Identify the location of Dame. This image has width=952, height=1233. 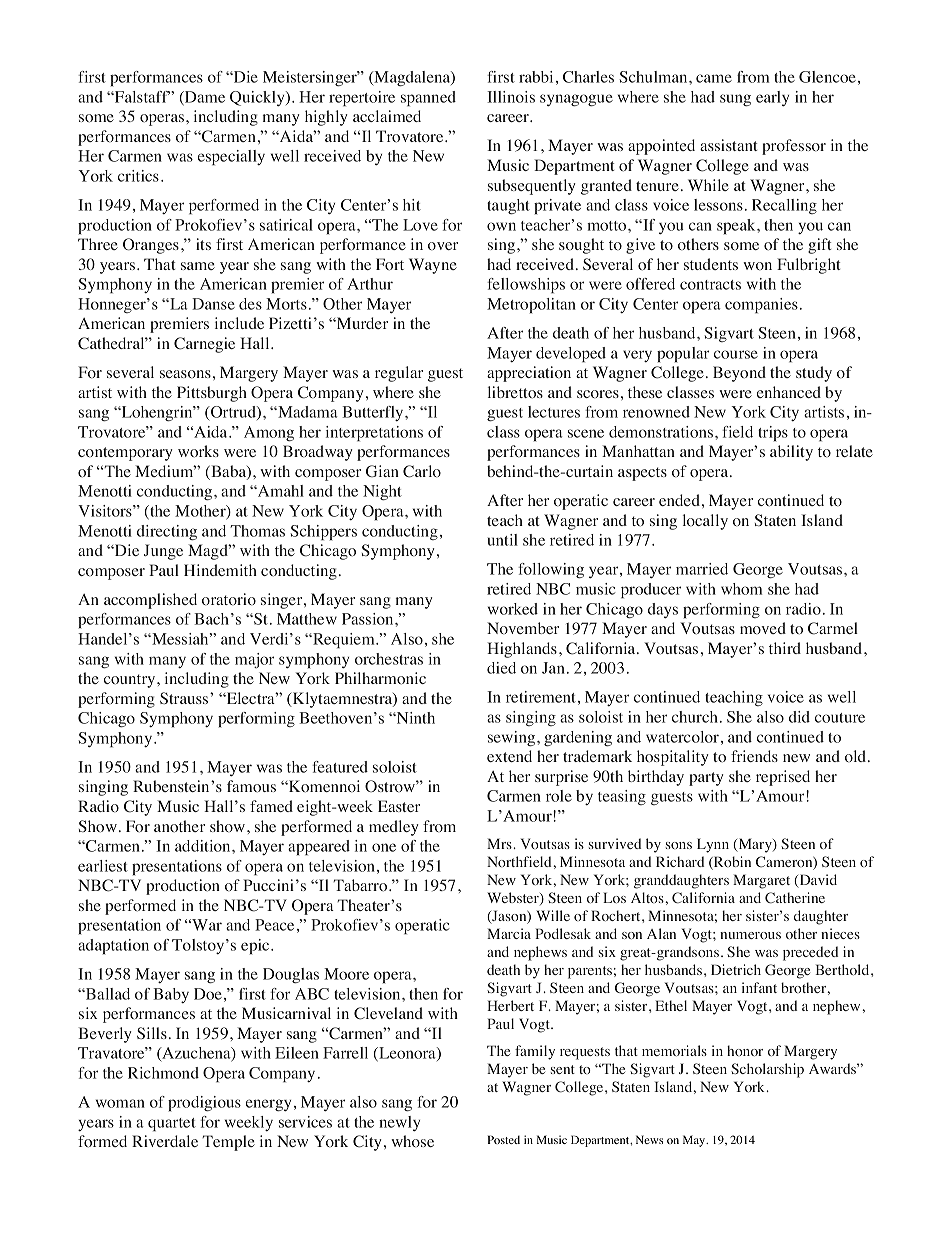
(204, 98).
